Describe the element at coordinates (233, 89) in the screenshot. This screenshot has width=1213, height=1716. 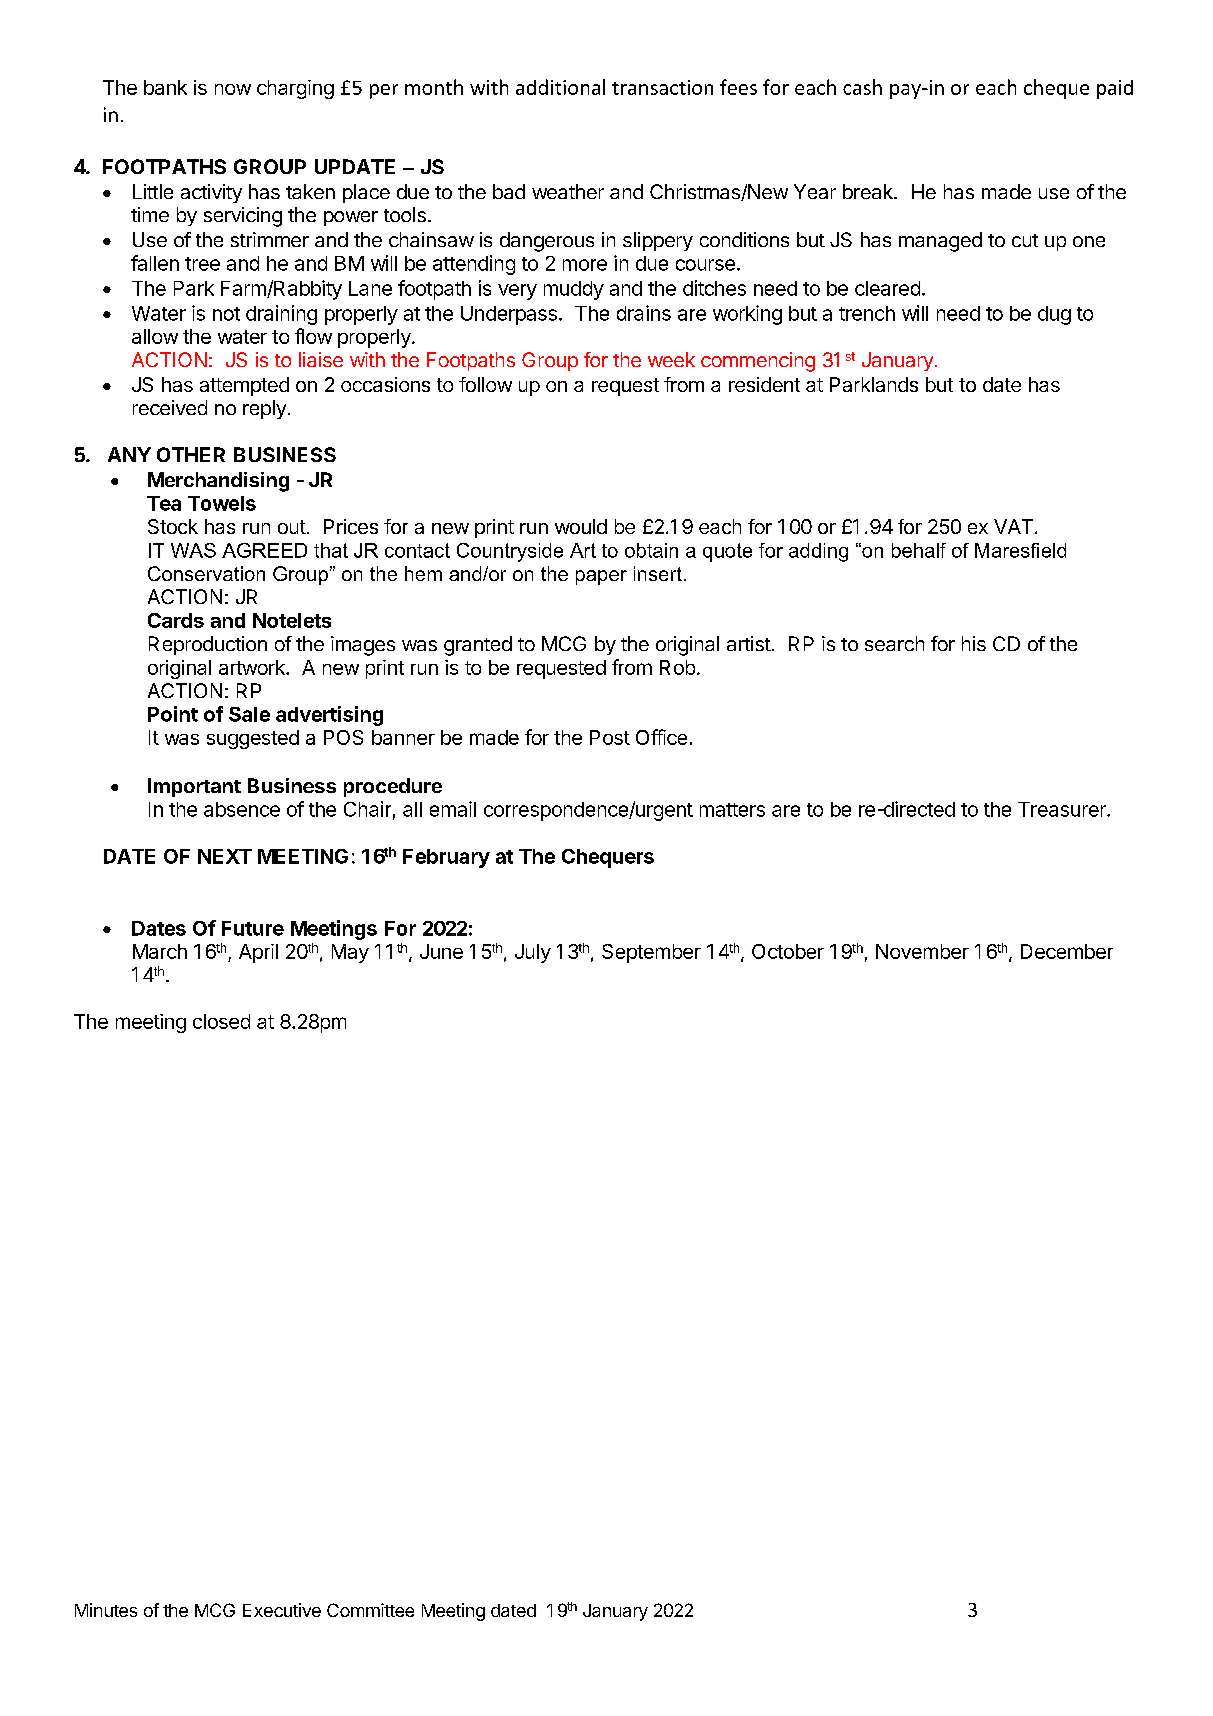
I see `now` at that location.
